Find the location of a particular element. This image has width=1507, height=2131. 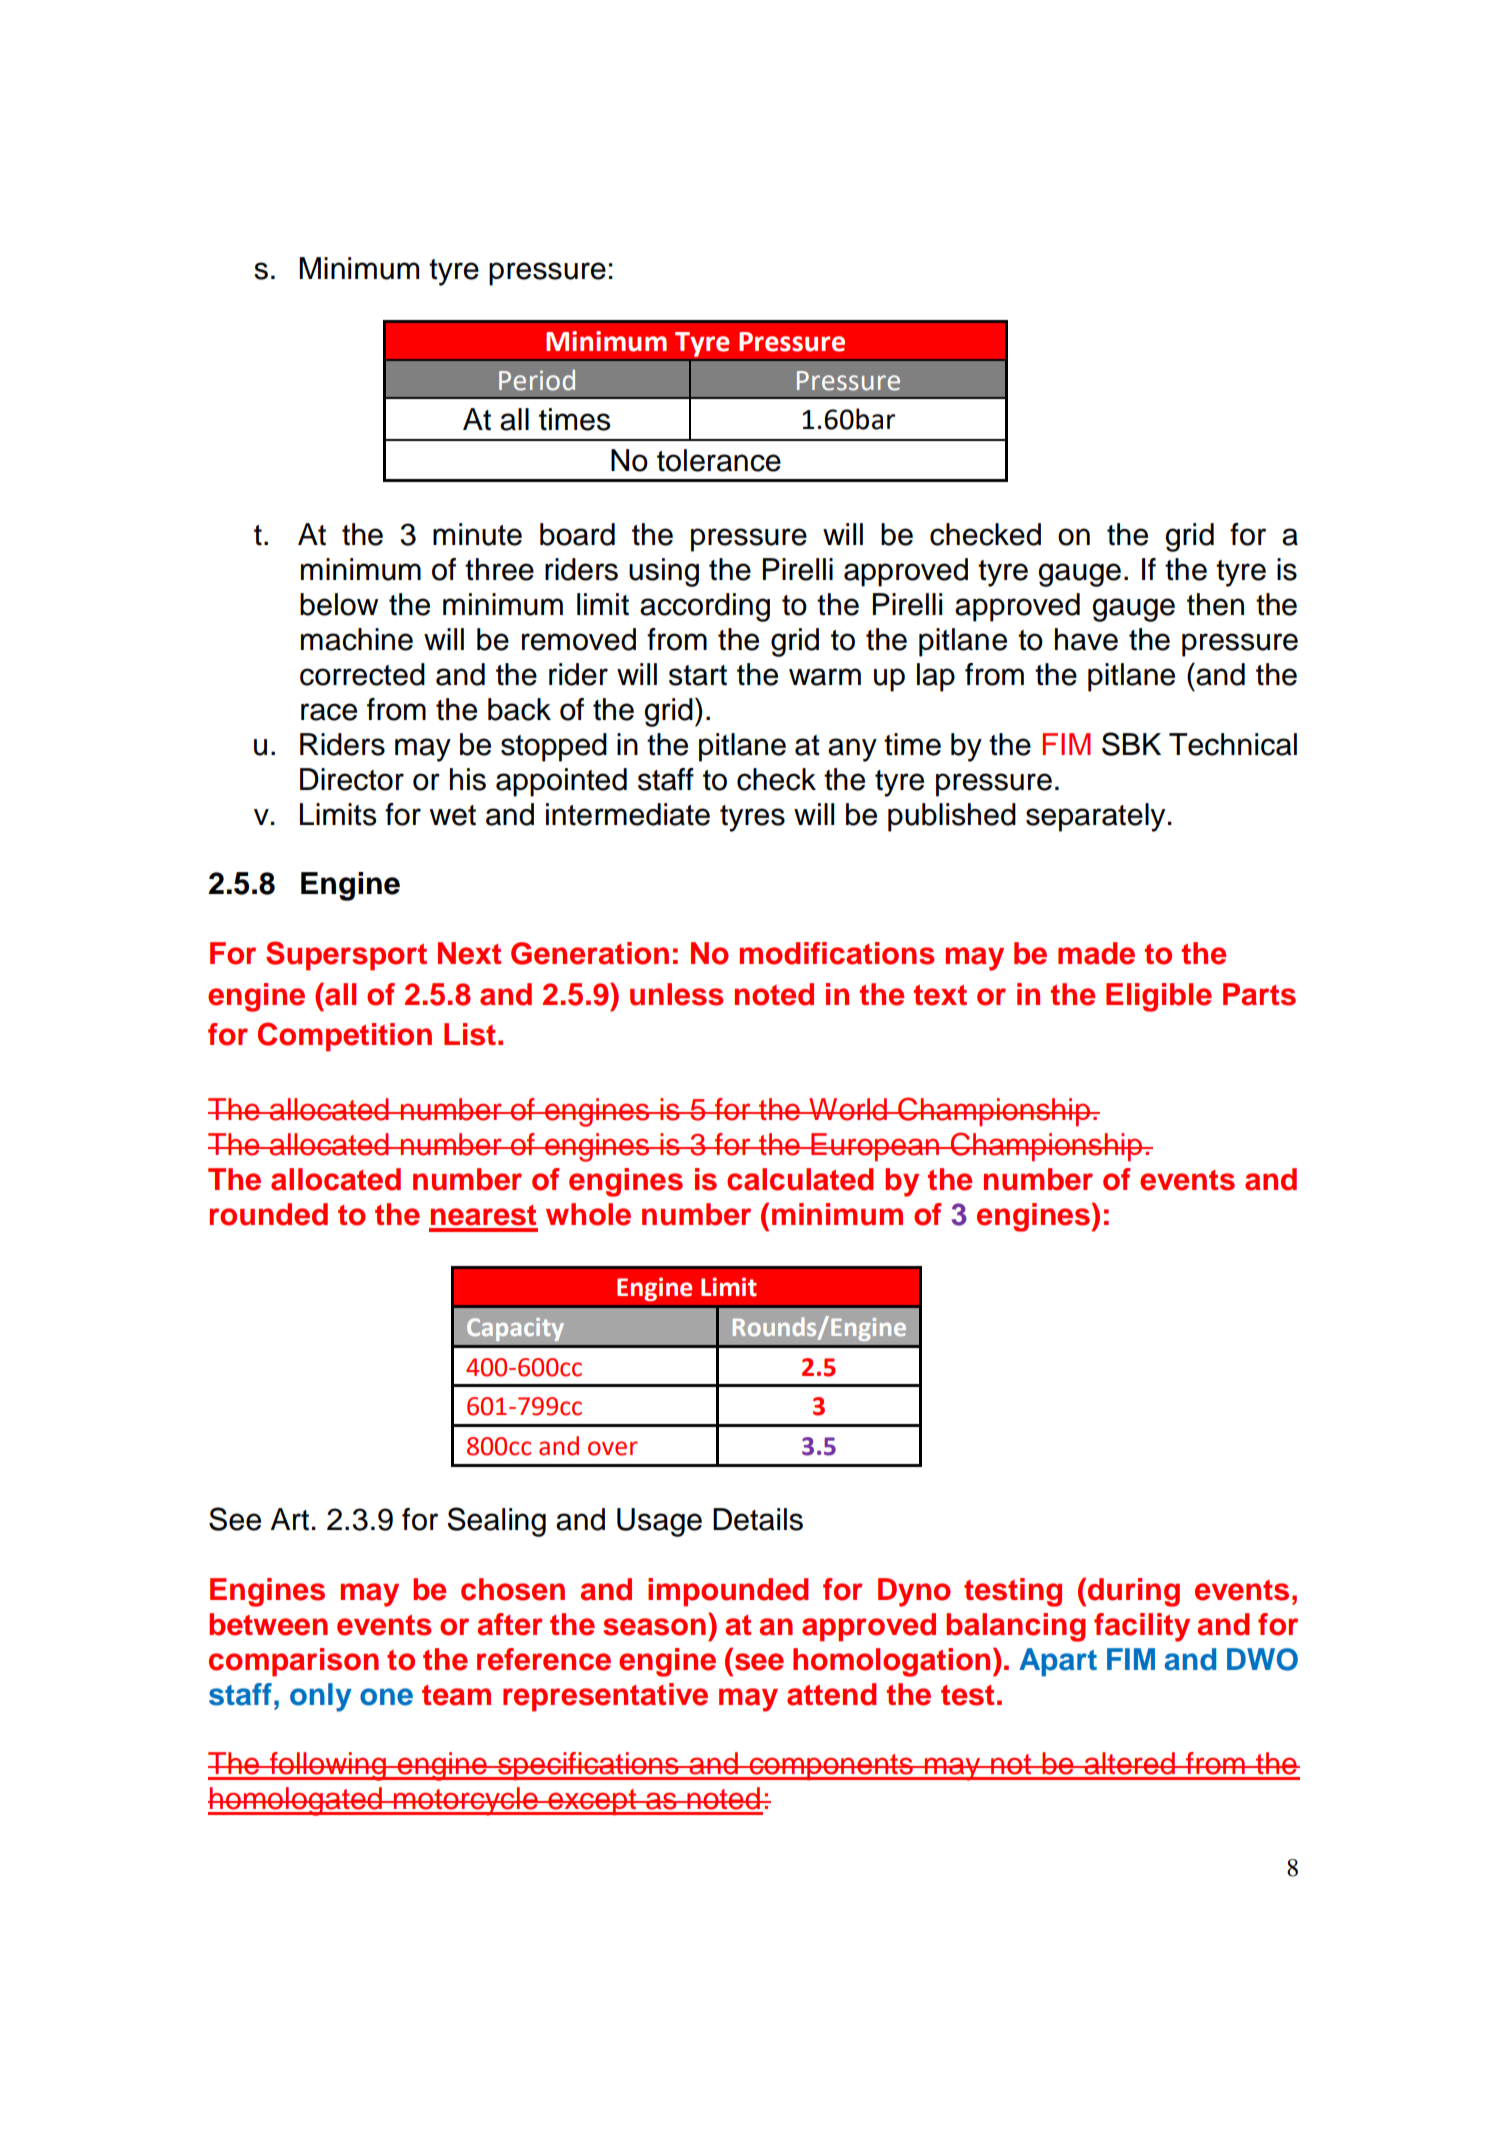

only is located at coordinates (321, 1697).
